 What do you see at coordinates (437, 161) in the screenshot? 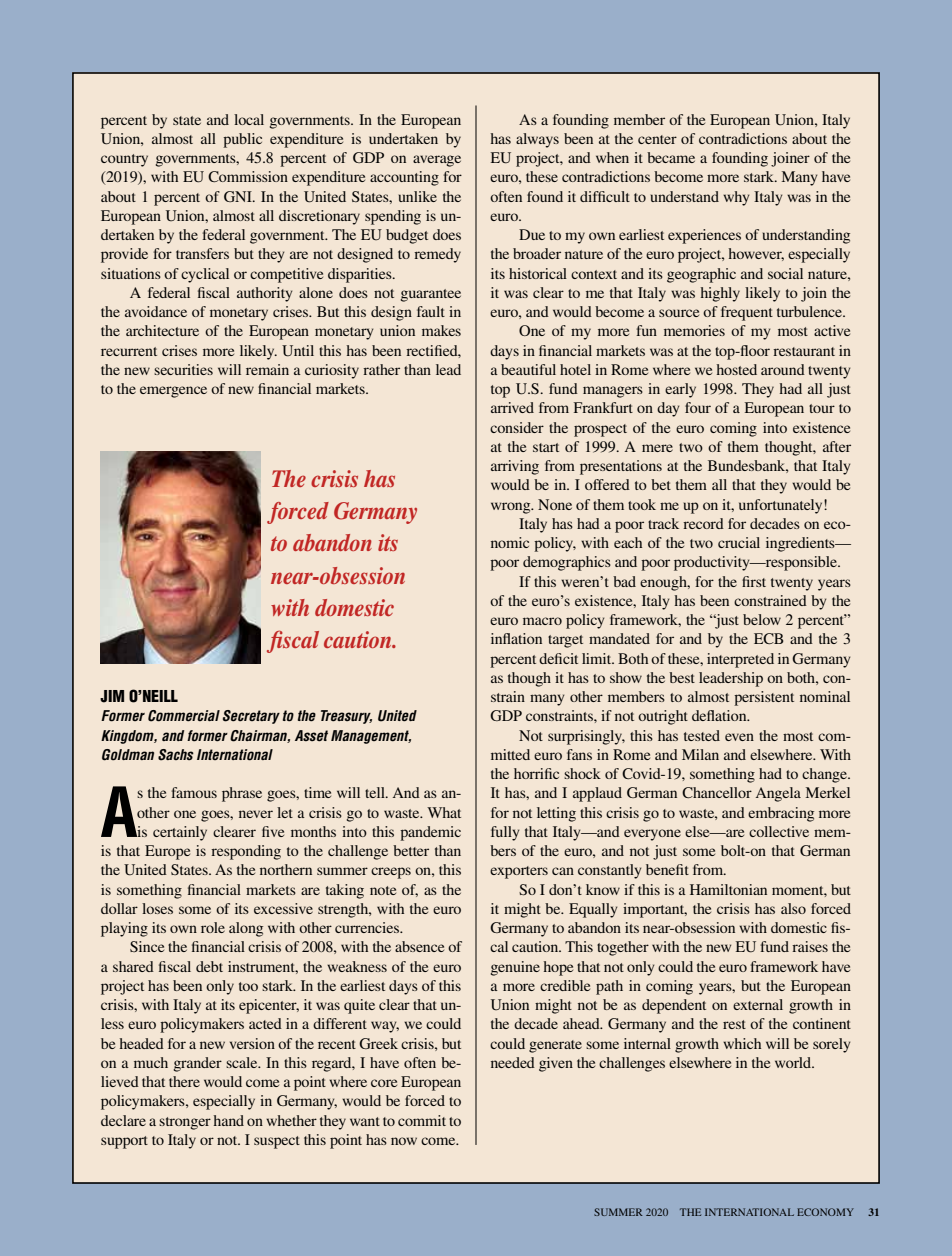
I see `average` at bounding box center [437, 161].
